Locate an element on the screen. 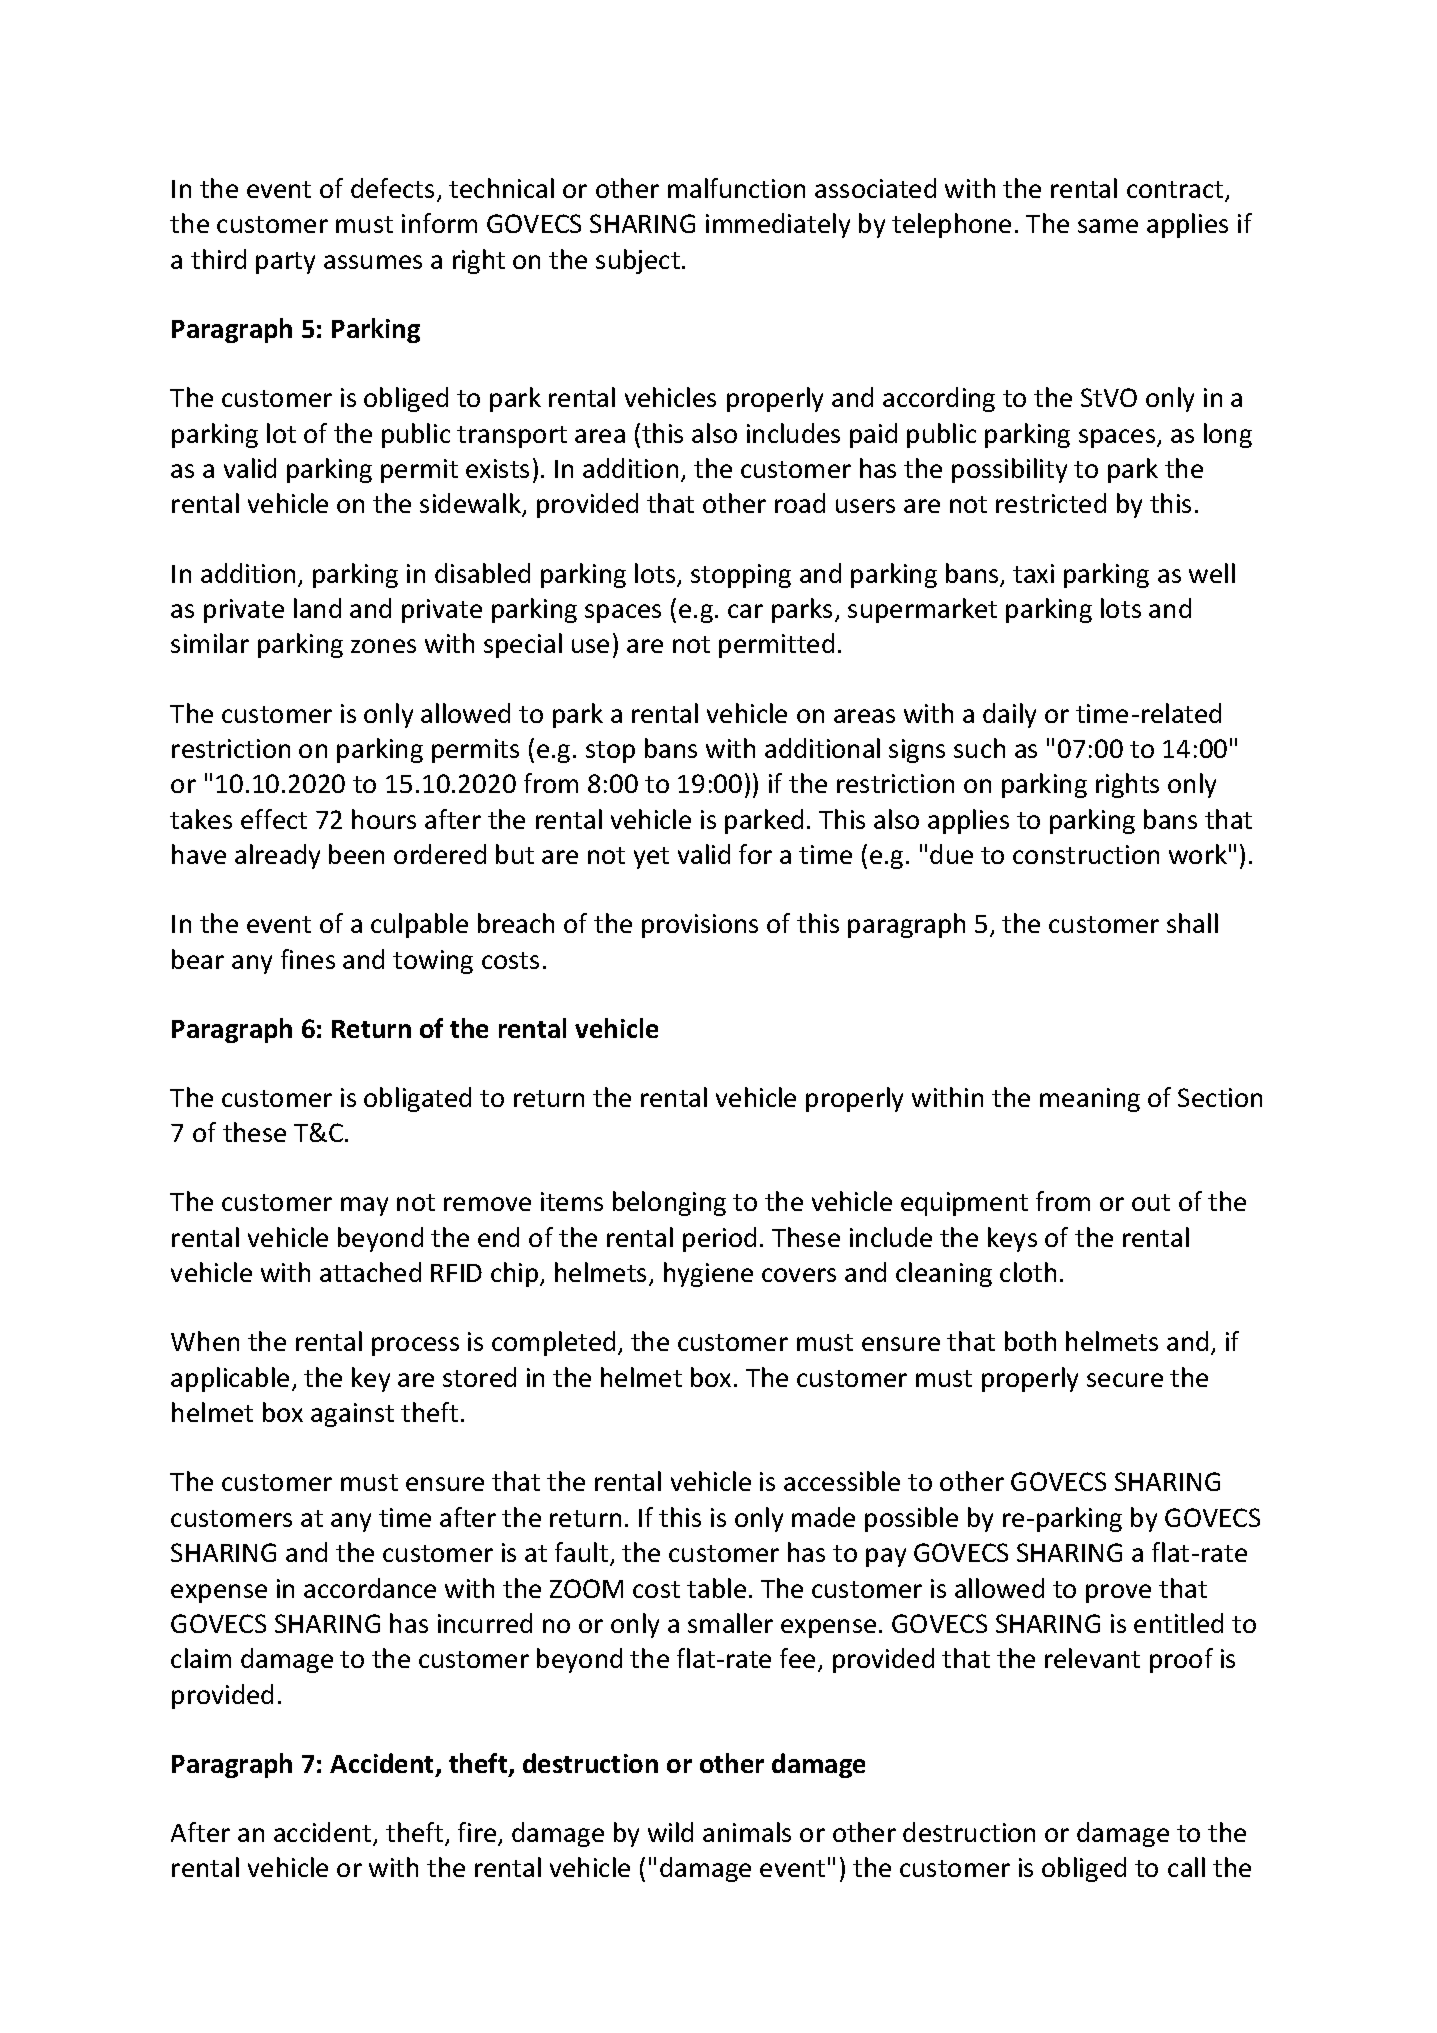  attached is located at coordinates (370, 1272).
